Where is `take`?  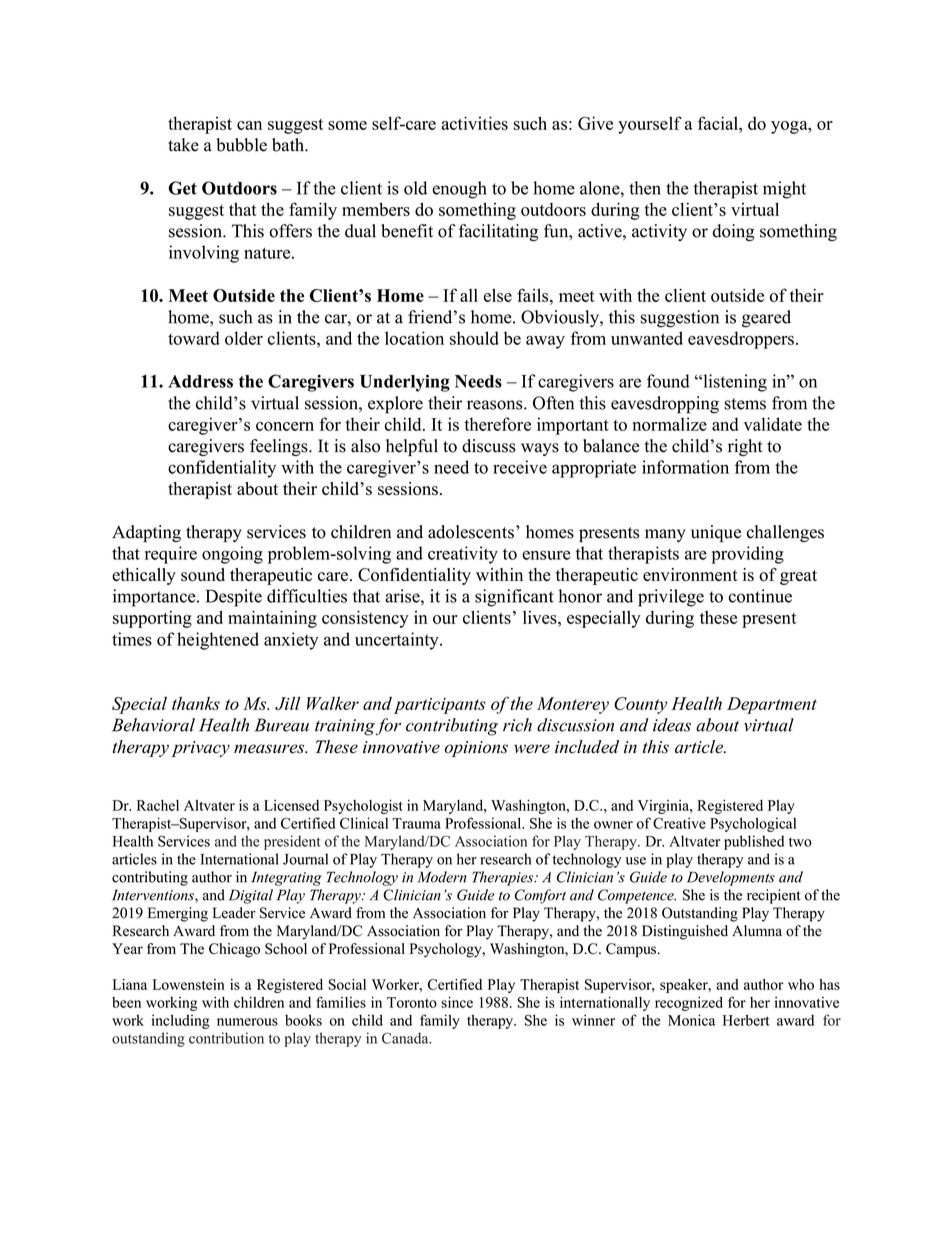
take is located at coordinates (183, 145).
